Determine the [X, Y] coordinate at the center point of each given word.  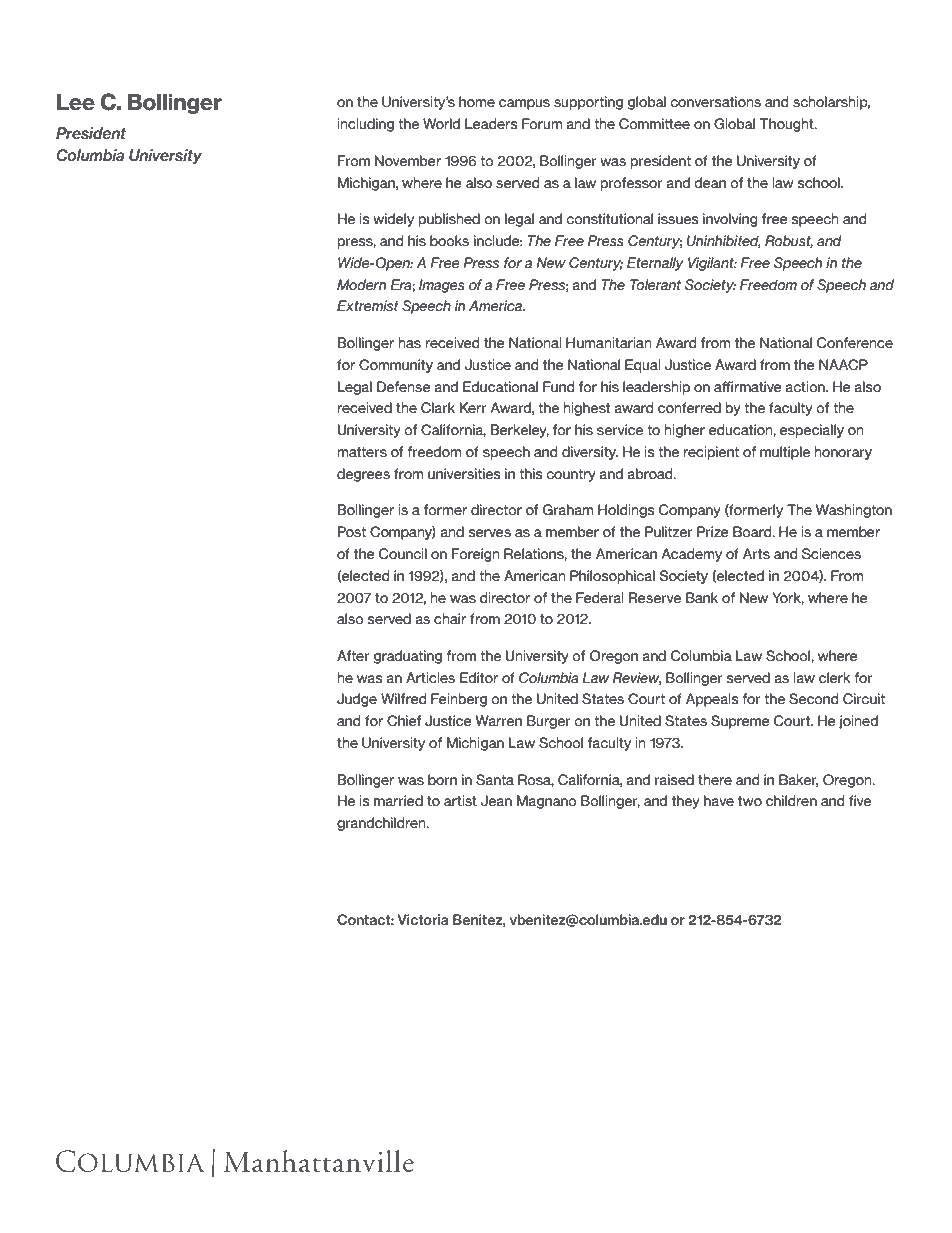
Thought [787, 125]
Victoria [422, 919]
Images [442, 286]
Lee [76, 102]
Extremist [368, 305]
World [441, 123]
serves [490, 533]
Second [814, 699]
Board [753, 532]
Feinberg [459, 700]
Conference [855, 342]
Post [352, 532]
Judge [357, 700]
